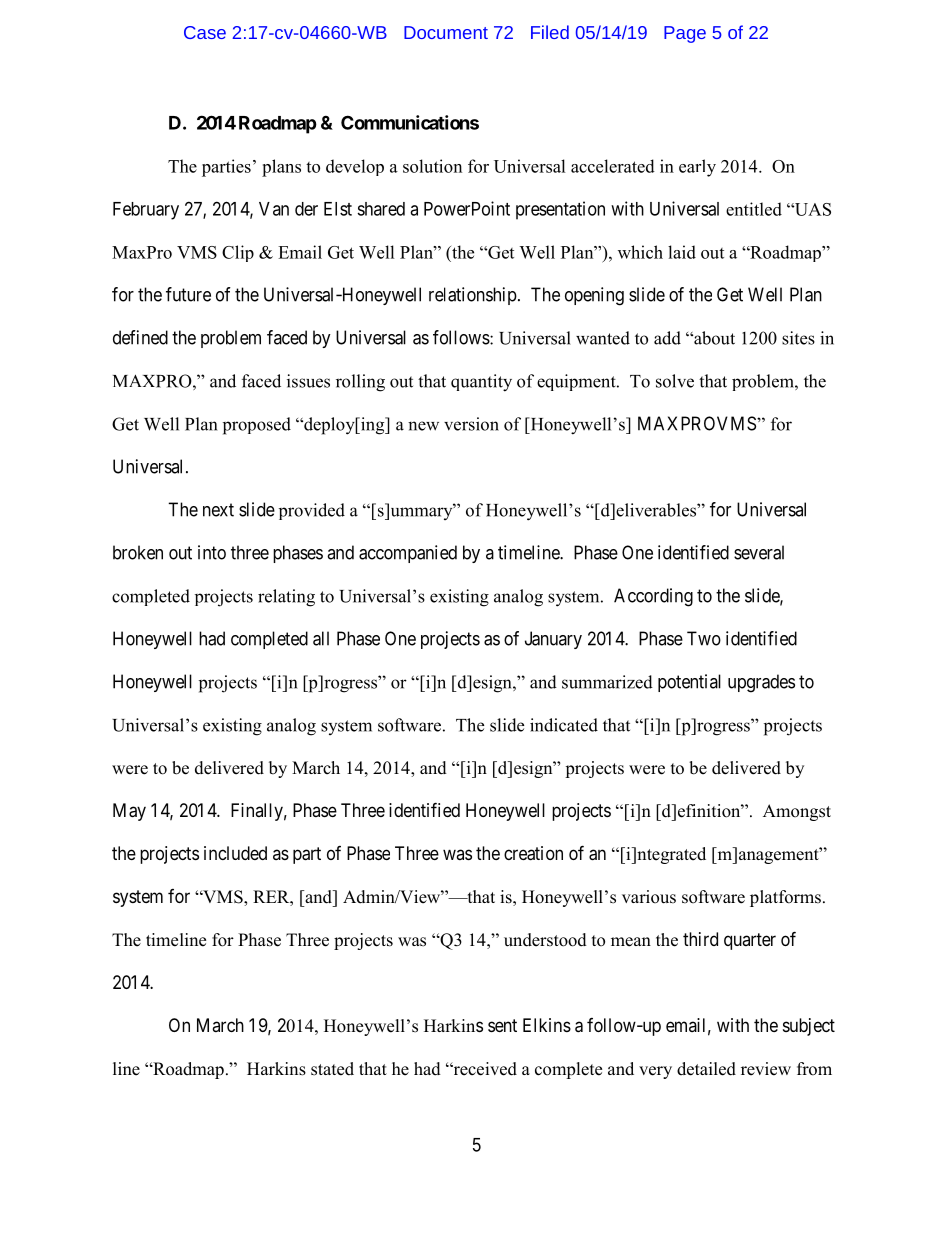  What do you see at coordinates (212, 552) in the document?
I see `into` at bounding box center [212, 552].
